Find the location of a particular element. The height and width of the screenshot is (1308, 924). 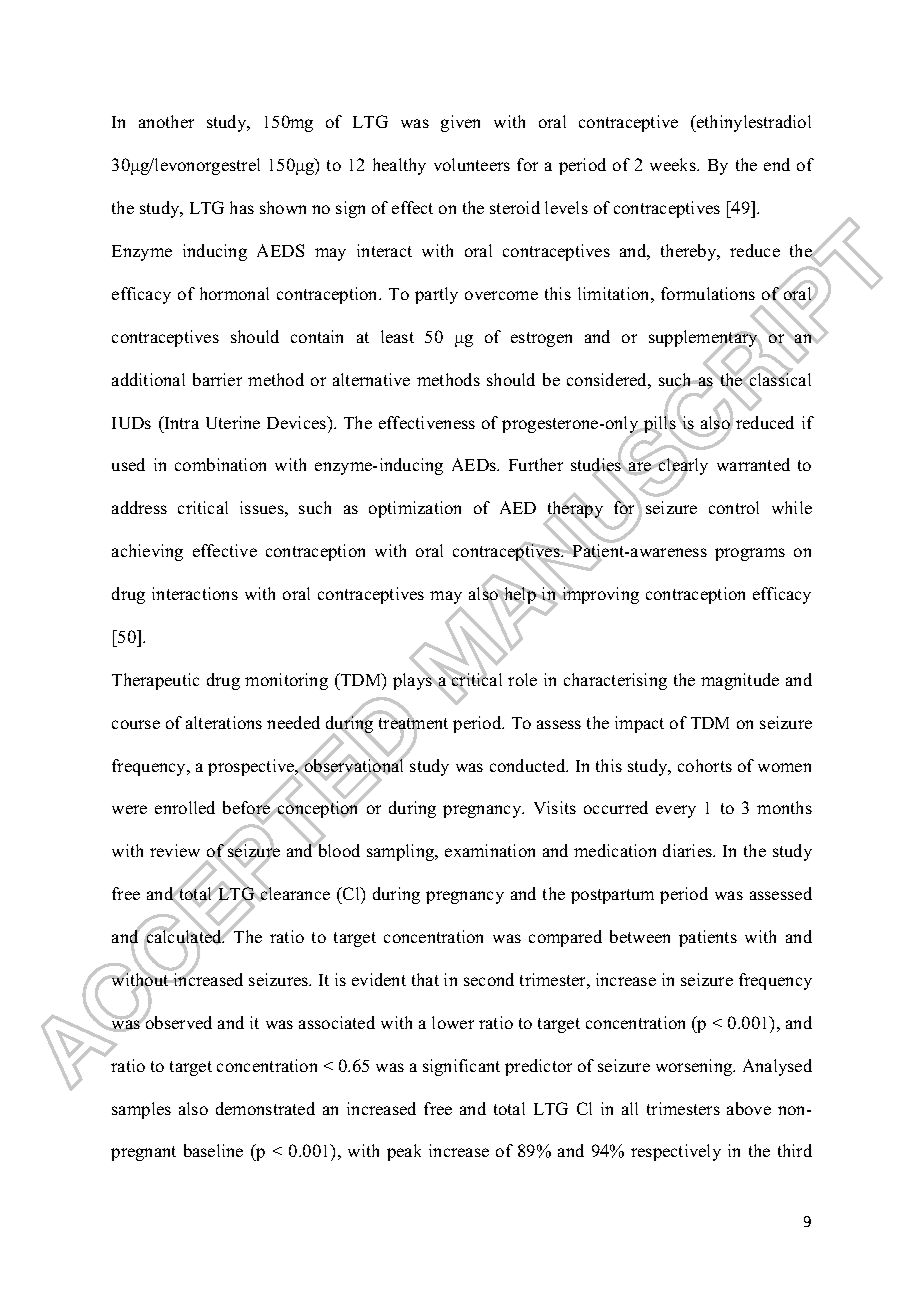

above is located at coordinates (749, 1108).
